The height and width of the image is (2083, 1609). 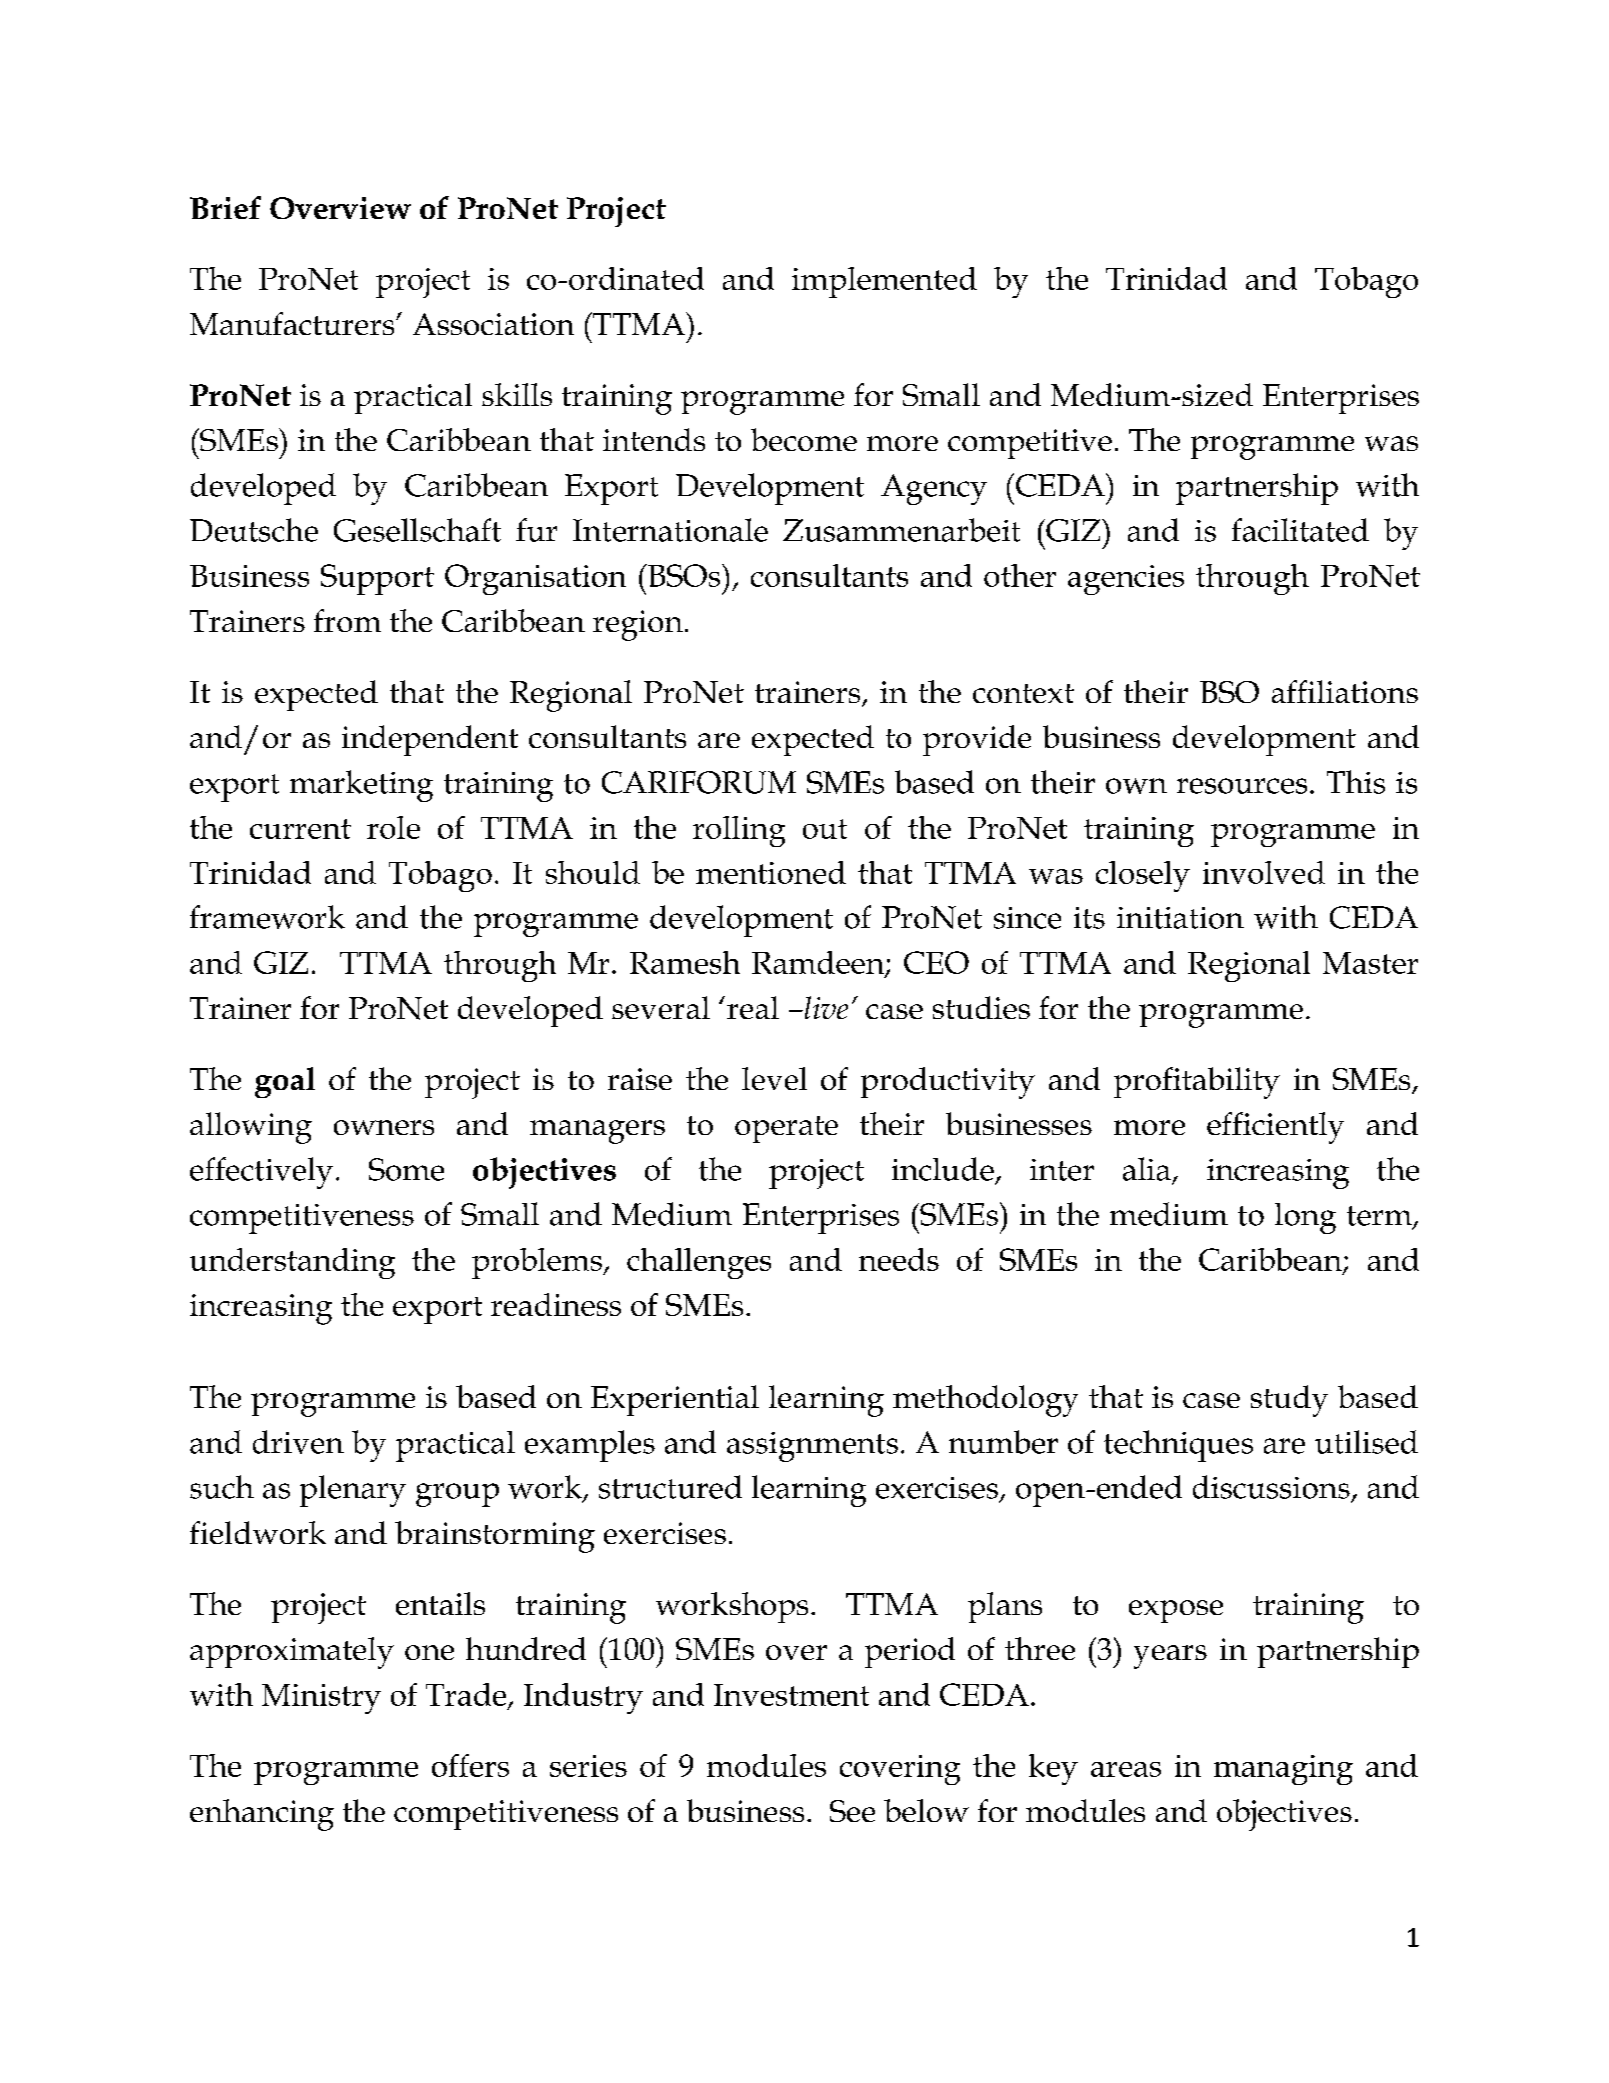 What do you see at coordinates (361, 786) in the image?
I see `marketing` at bounding box center [361, 786].
